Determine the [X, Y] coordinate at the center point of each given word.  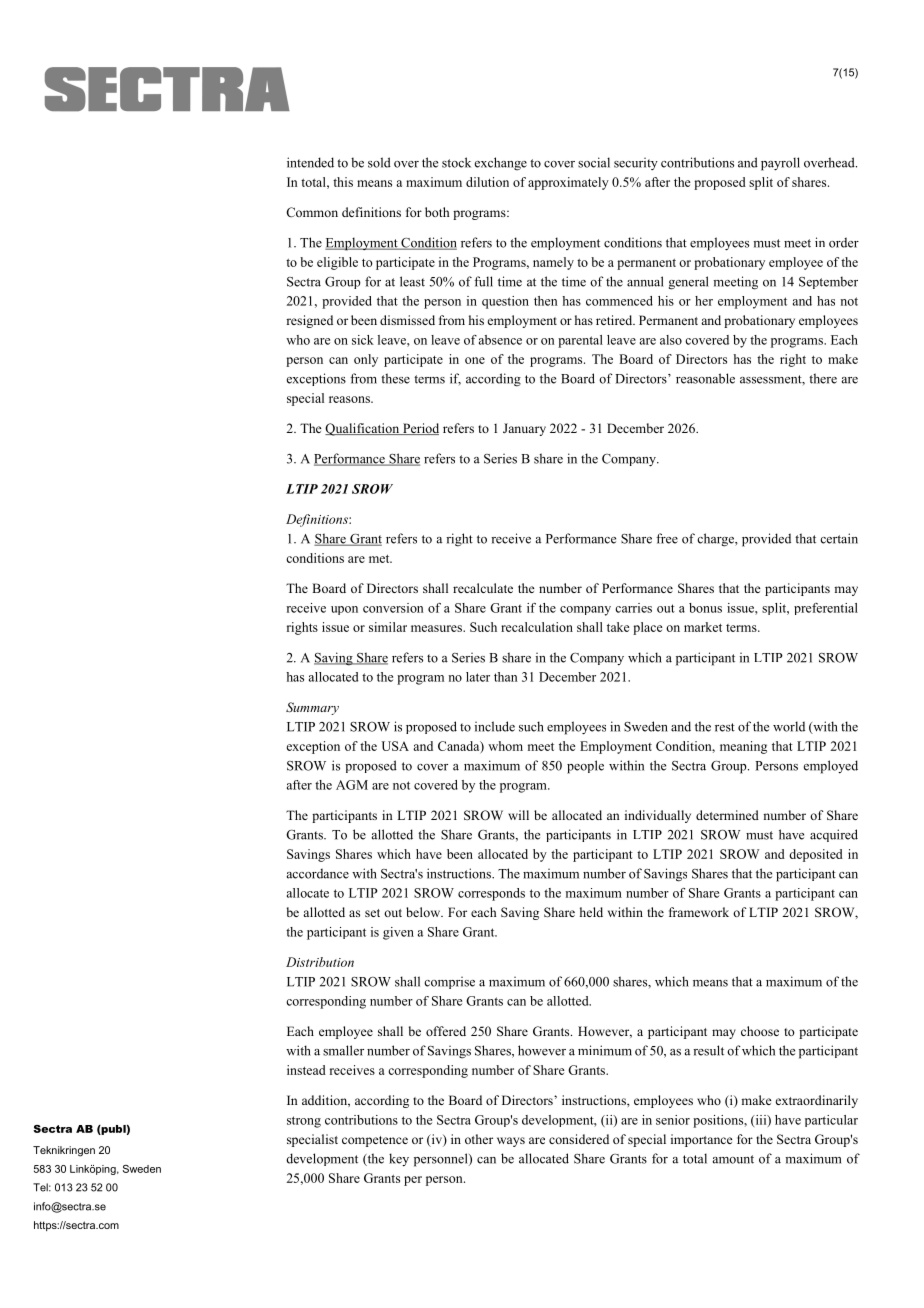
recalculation [537, 627]
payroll [780, 164]
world [789, 726]
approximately [568, 183]
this [343, 182]
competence [375, 1141]
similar [388, 627]
